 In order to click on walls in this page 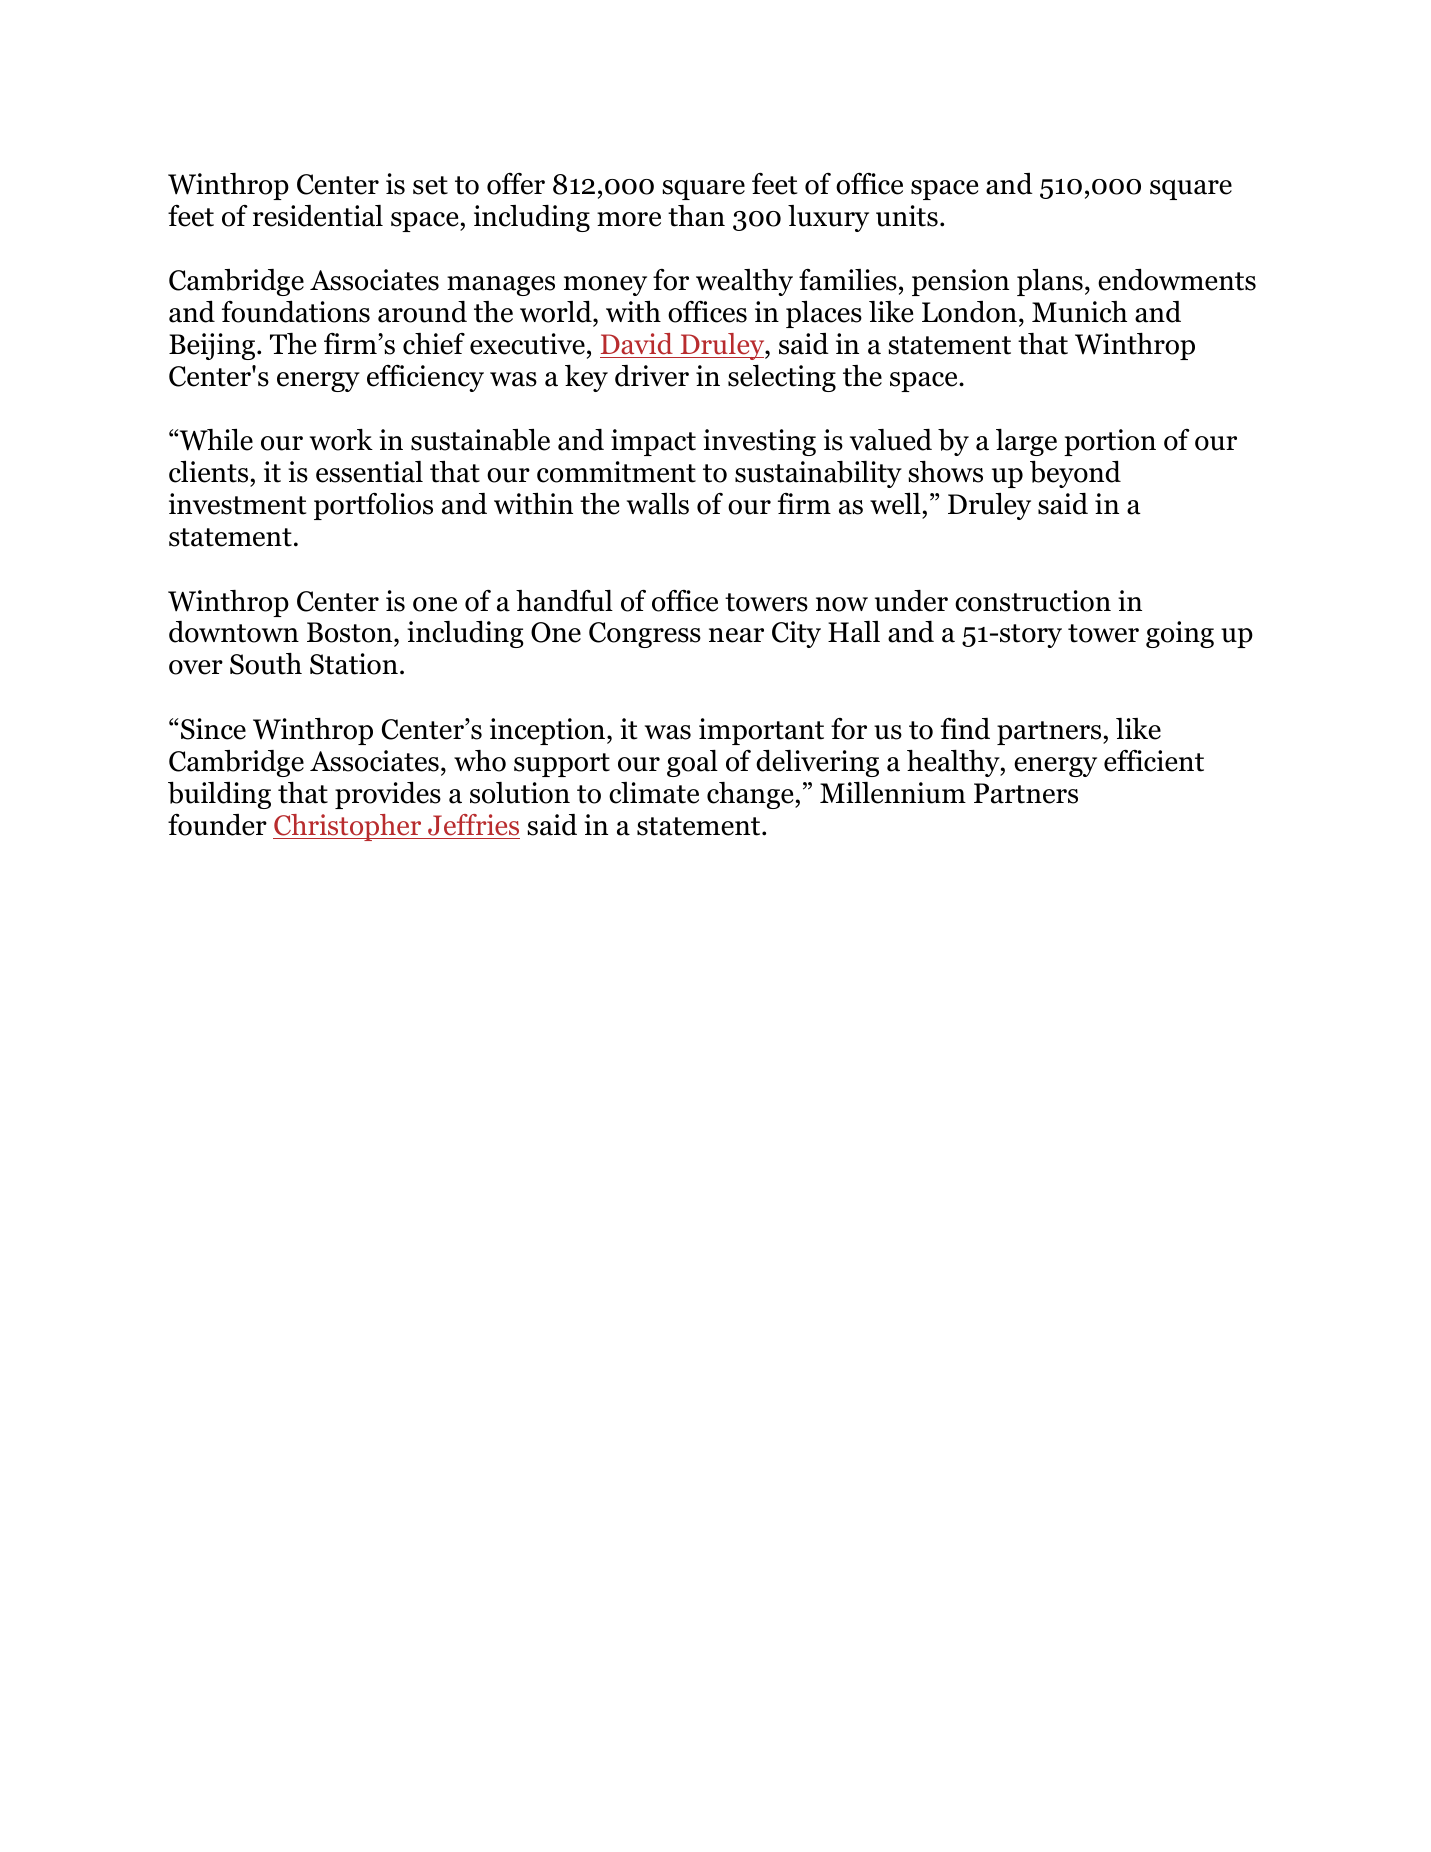, I will do `click(658, 504)`.
